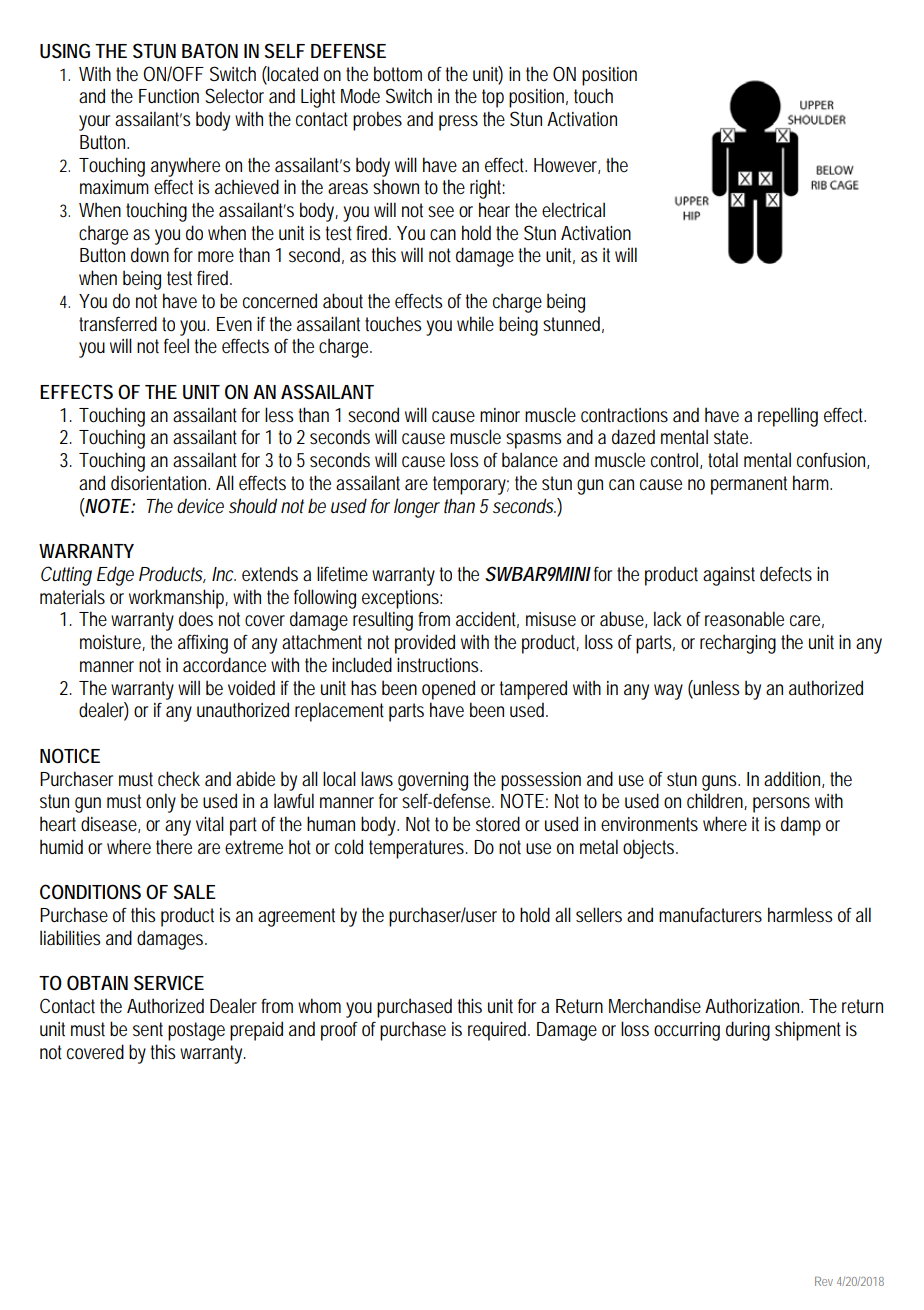 This document has width=924, height=1310. Describe the element at coordinates (439, 665) in the document. I see `instructions` at that location.
